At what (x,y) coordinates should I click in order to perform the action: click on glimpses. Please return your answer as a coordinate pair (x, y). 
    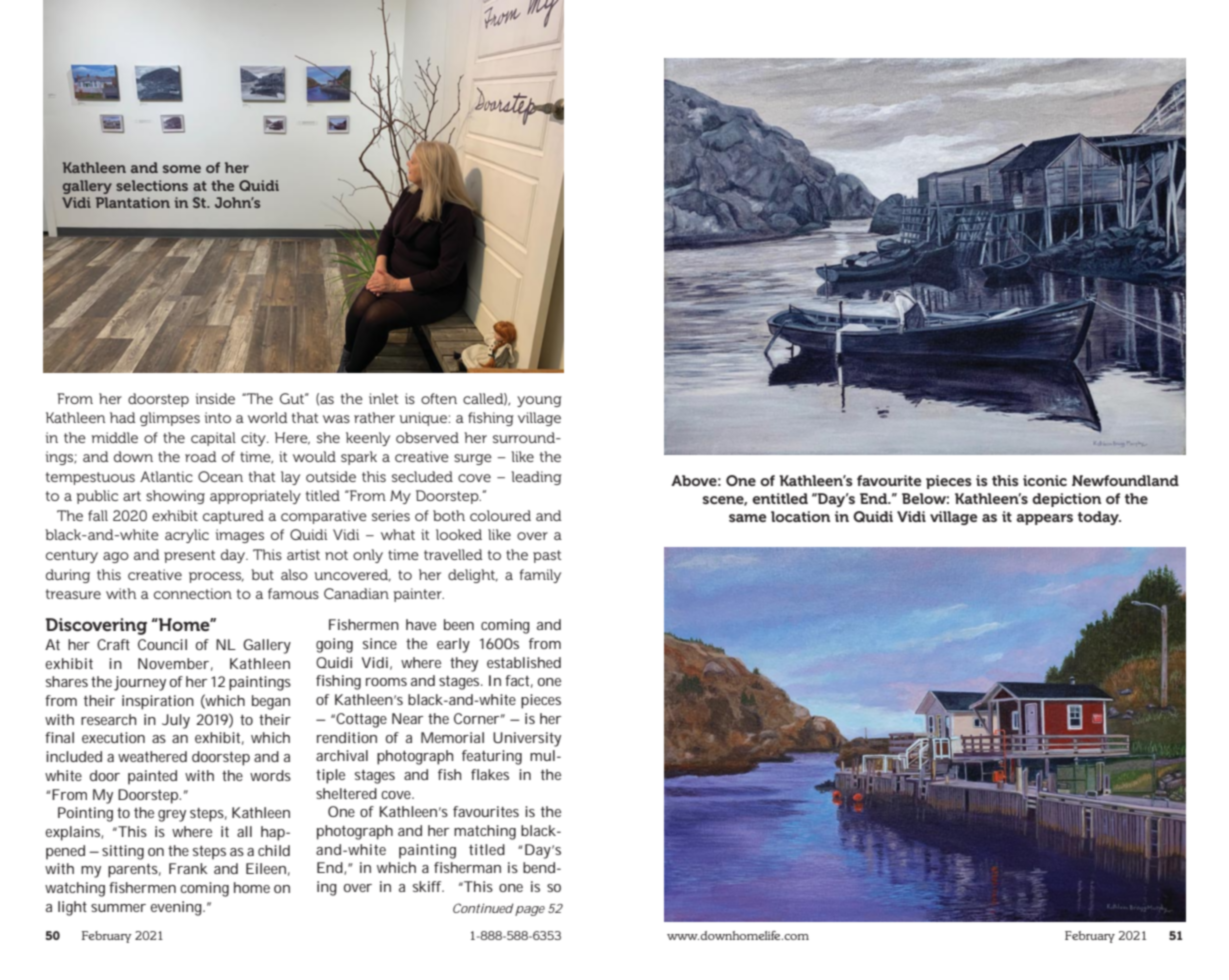
    Looking at the image, I should click on (170, 419).
